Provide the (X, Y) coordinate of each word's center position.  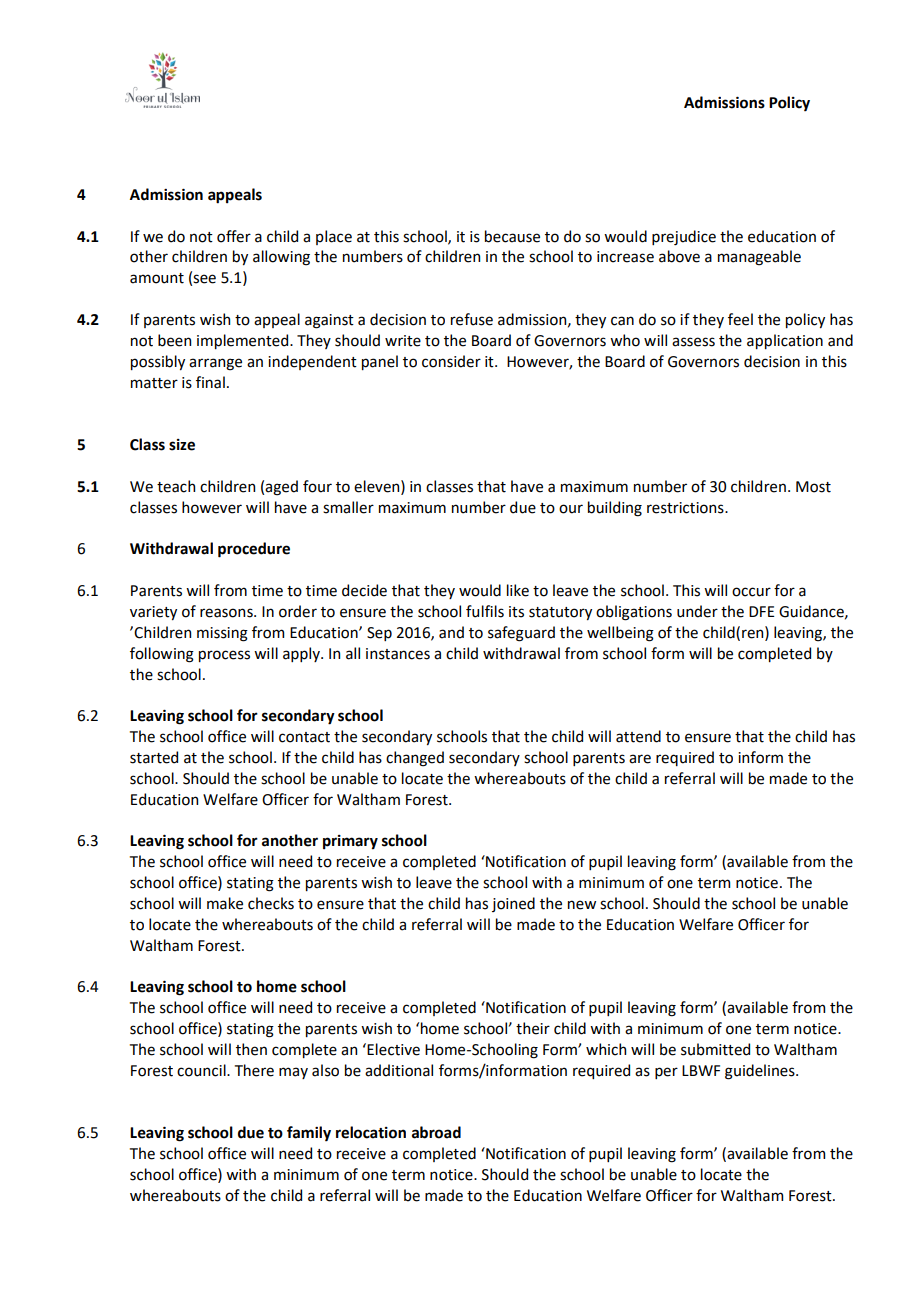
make (225, 903)
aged (281, 488)
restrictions (686, 508)
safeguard (521, 634)
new (582, 905)
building (615, 509)
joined (513, 904)
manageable (759, 258)
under (697, 611)
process (224, 656)
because (512, 236)
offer (234, 236)
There (254, 1070)
